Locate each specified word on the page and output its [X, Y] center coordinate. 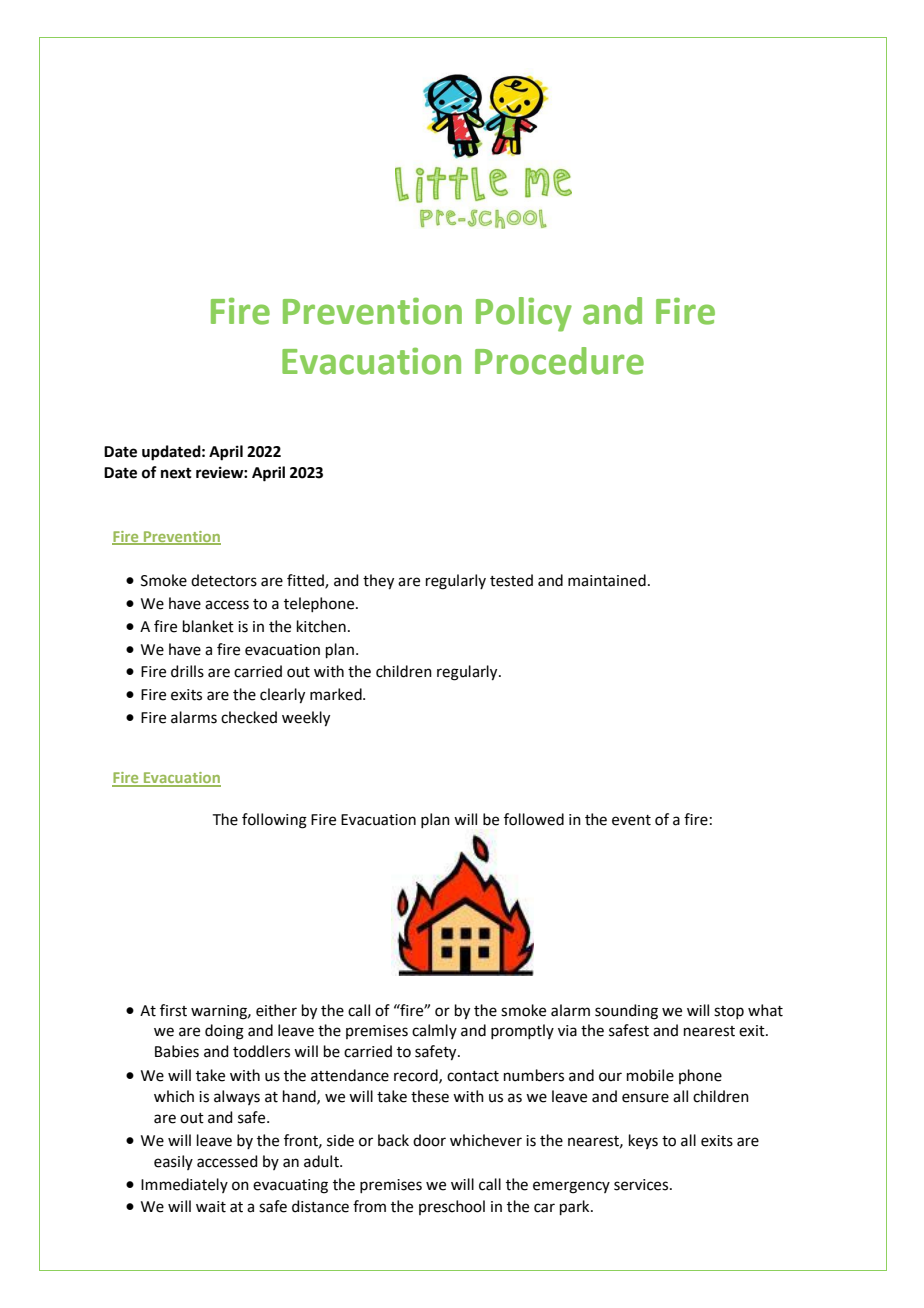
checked [249, 717]
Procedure [559, 361]
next [176, 473]
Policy [524, 314]
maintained [607, 580]
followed [534, 819]
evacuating [290, 1186]
